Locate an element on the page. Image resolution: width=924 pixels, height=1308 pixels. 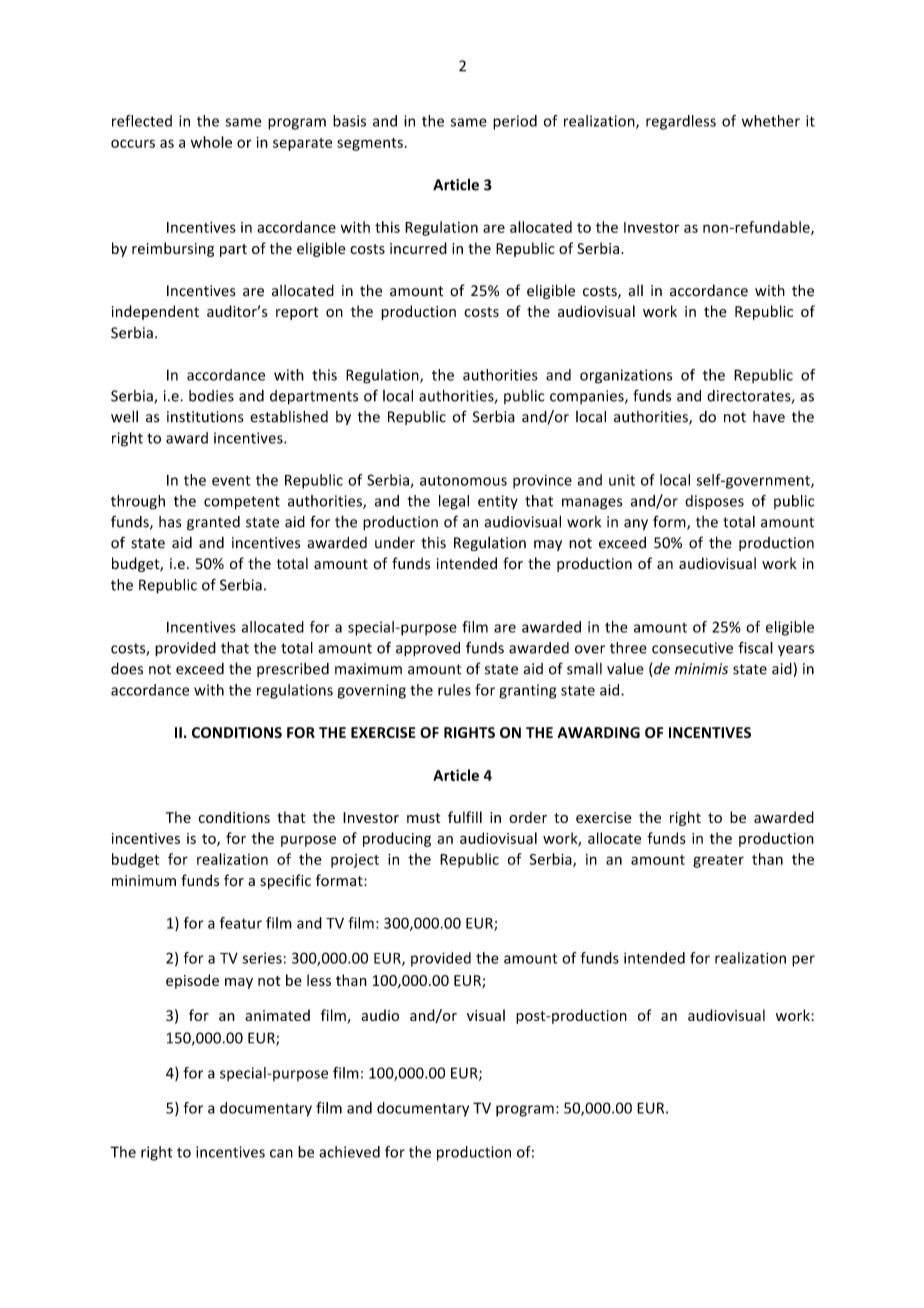
can is located at coordinates (281, 1153).
